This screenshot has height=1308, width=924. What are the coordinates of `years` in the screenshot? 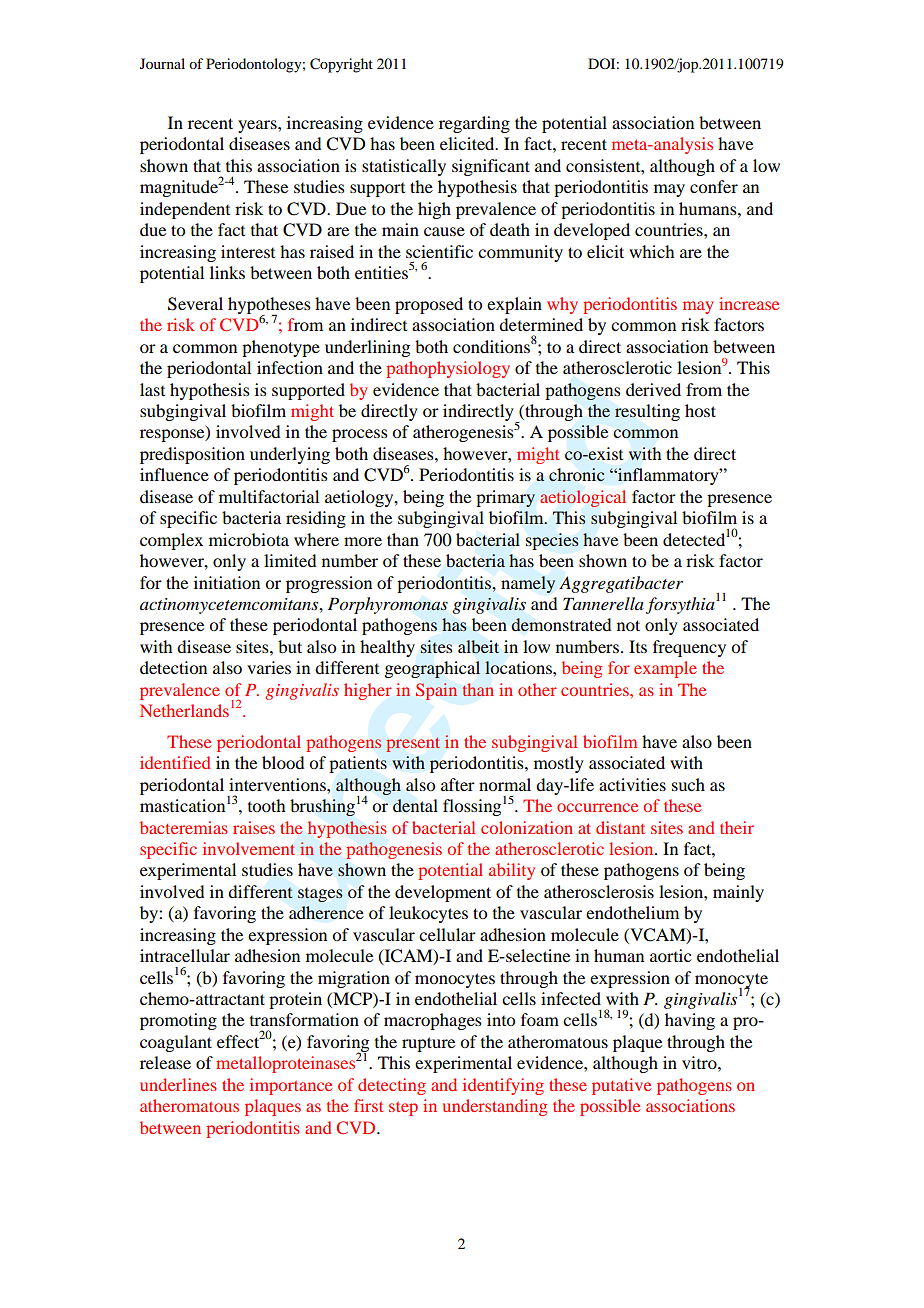 It's located at (258, 126).
